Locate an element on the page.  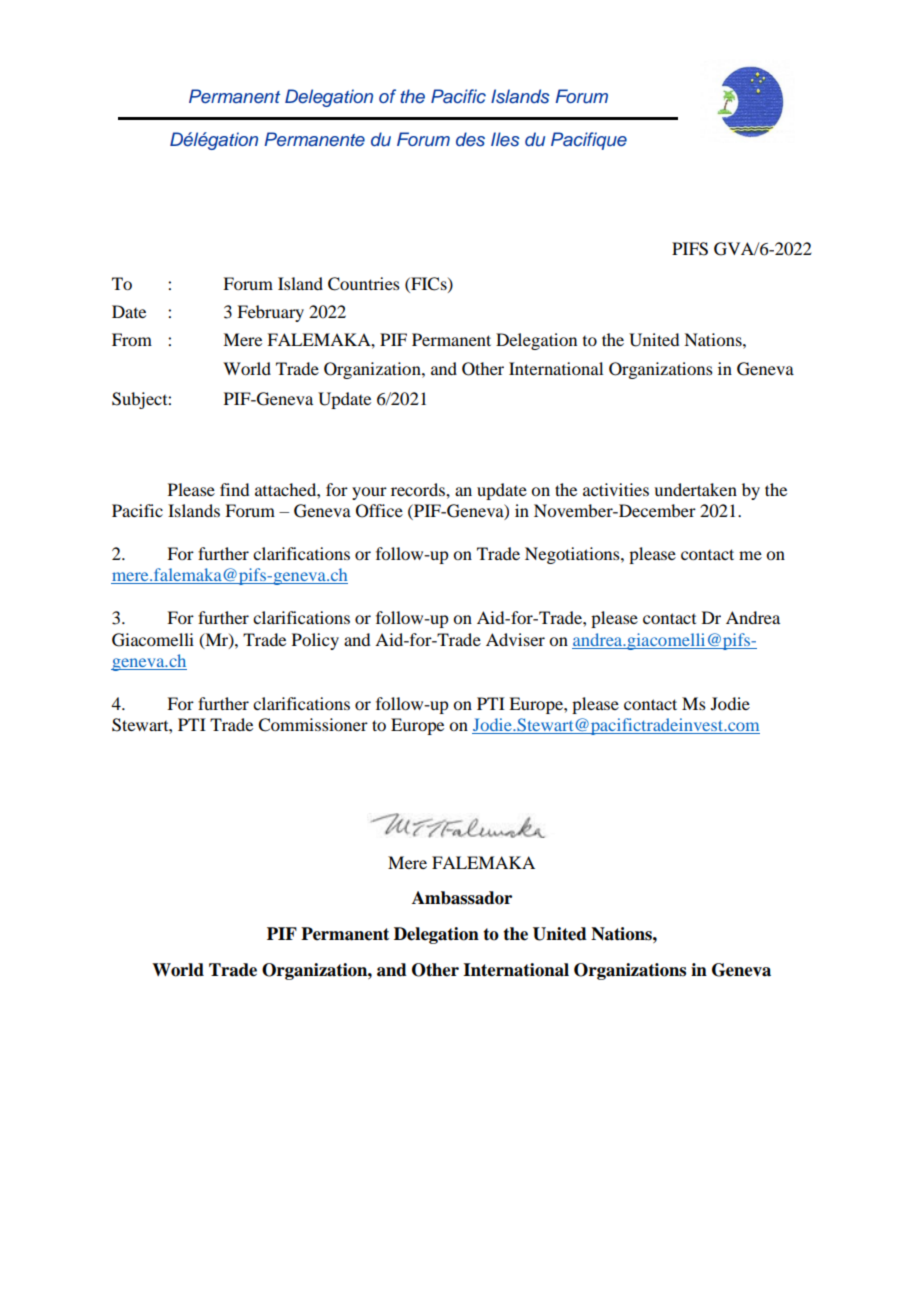
records is located at coordinates (419, 489).
